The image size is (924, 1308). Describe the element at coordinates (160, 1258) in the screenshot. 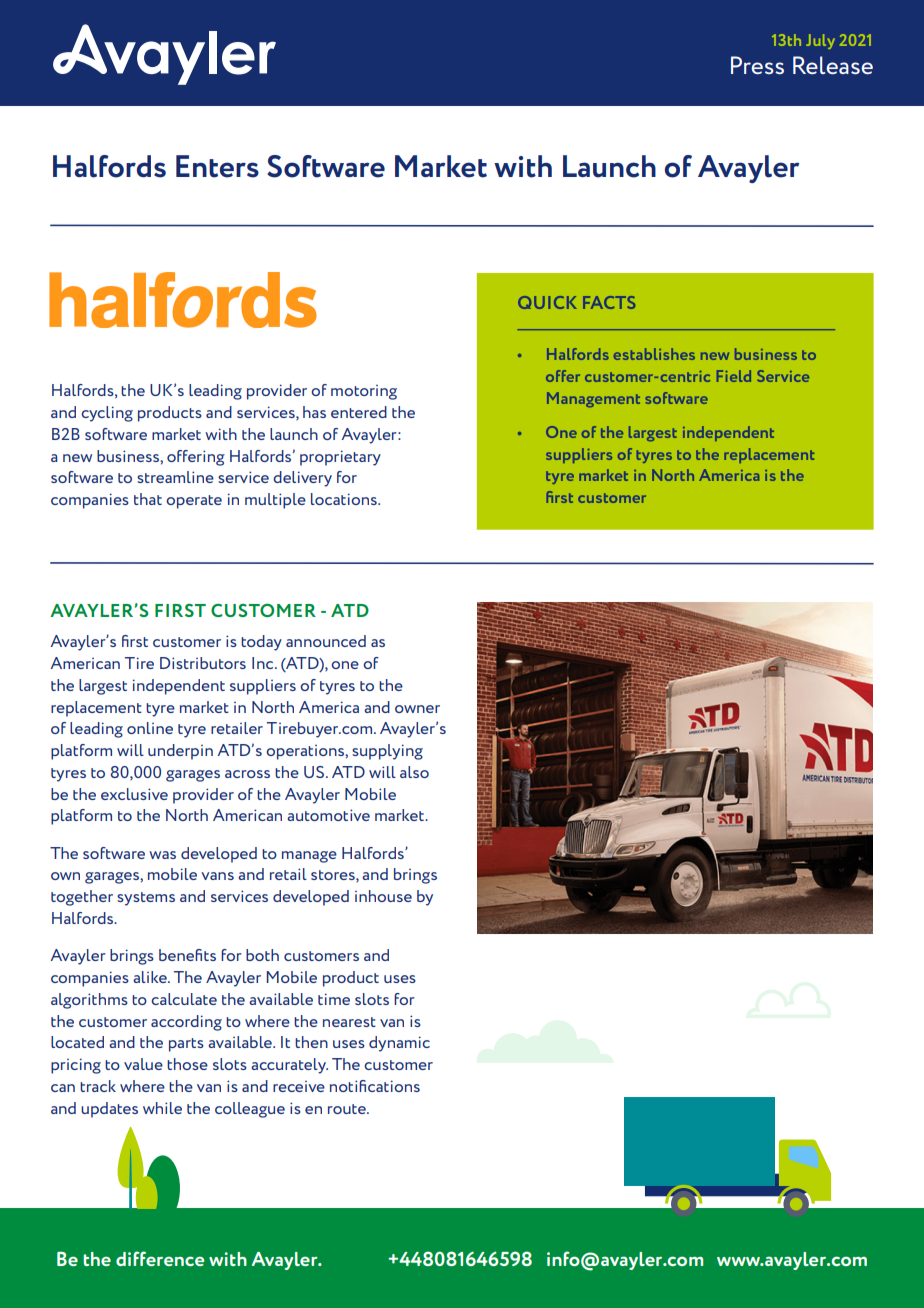

I see `difference` at that location.
